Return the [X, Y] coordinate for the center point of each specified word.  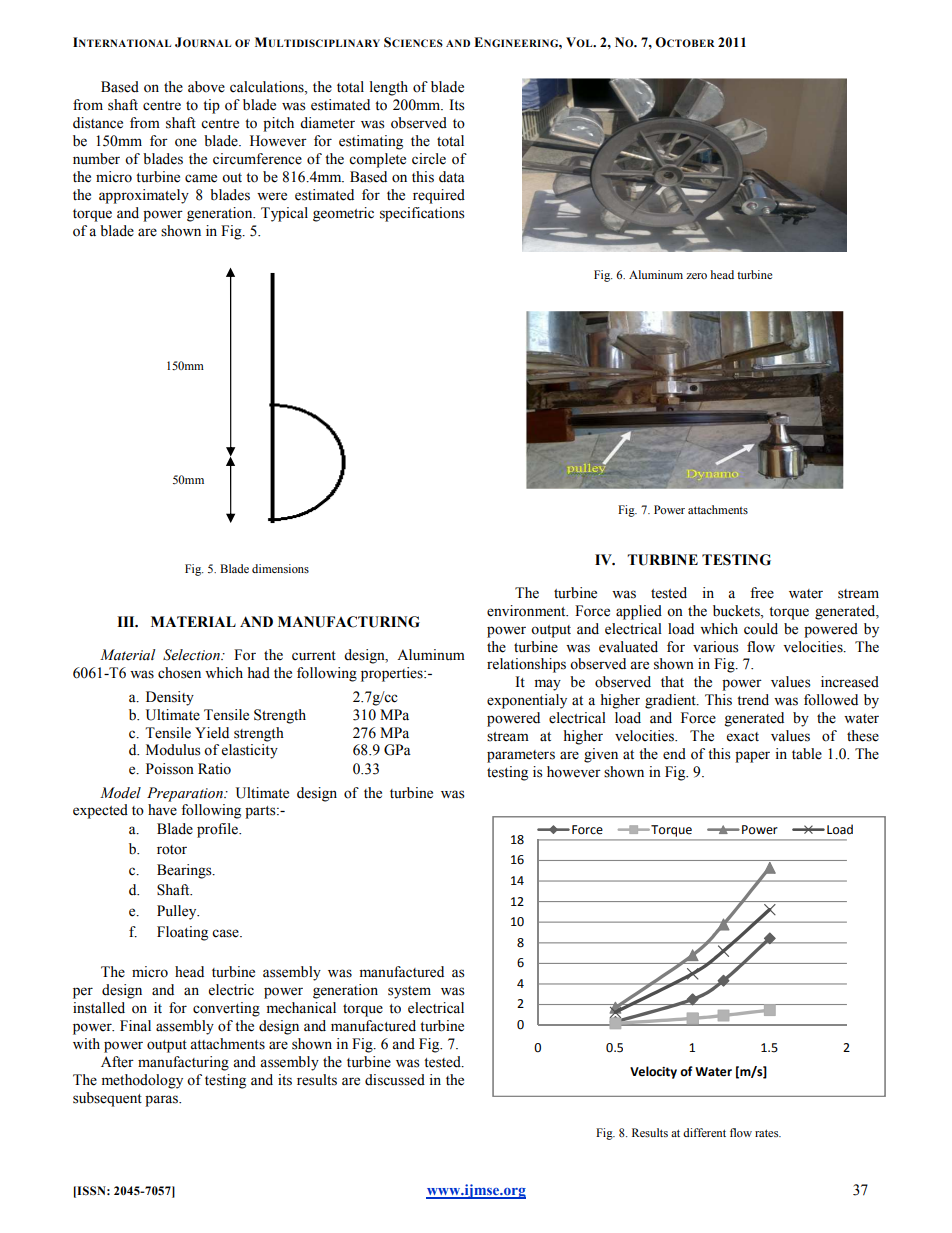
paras [162, 1101]
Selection [192, 655]
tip [211, 106]
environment [527, 611]
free [762, 593]
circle [429, 159]
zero [696, 276]
